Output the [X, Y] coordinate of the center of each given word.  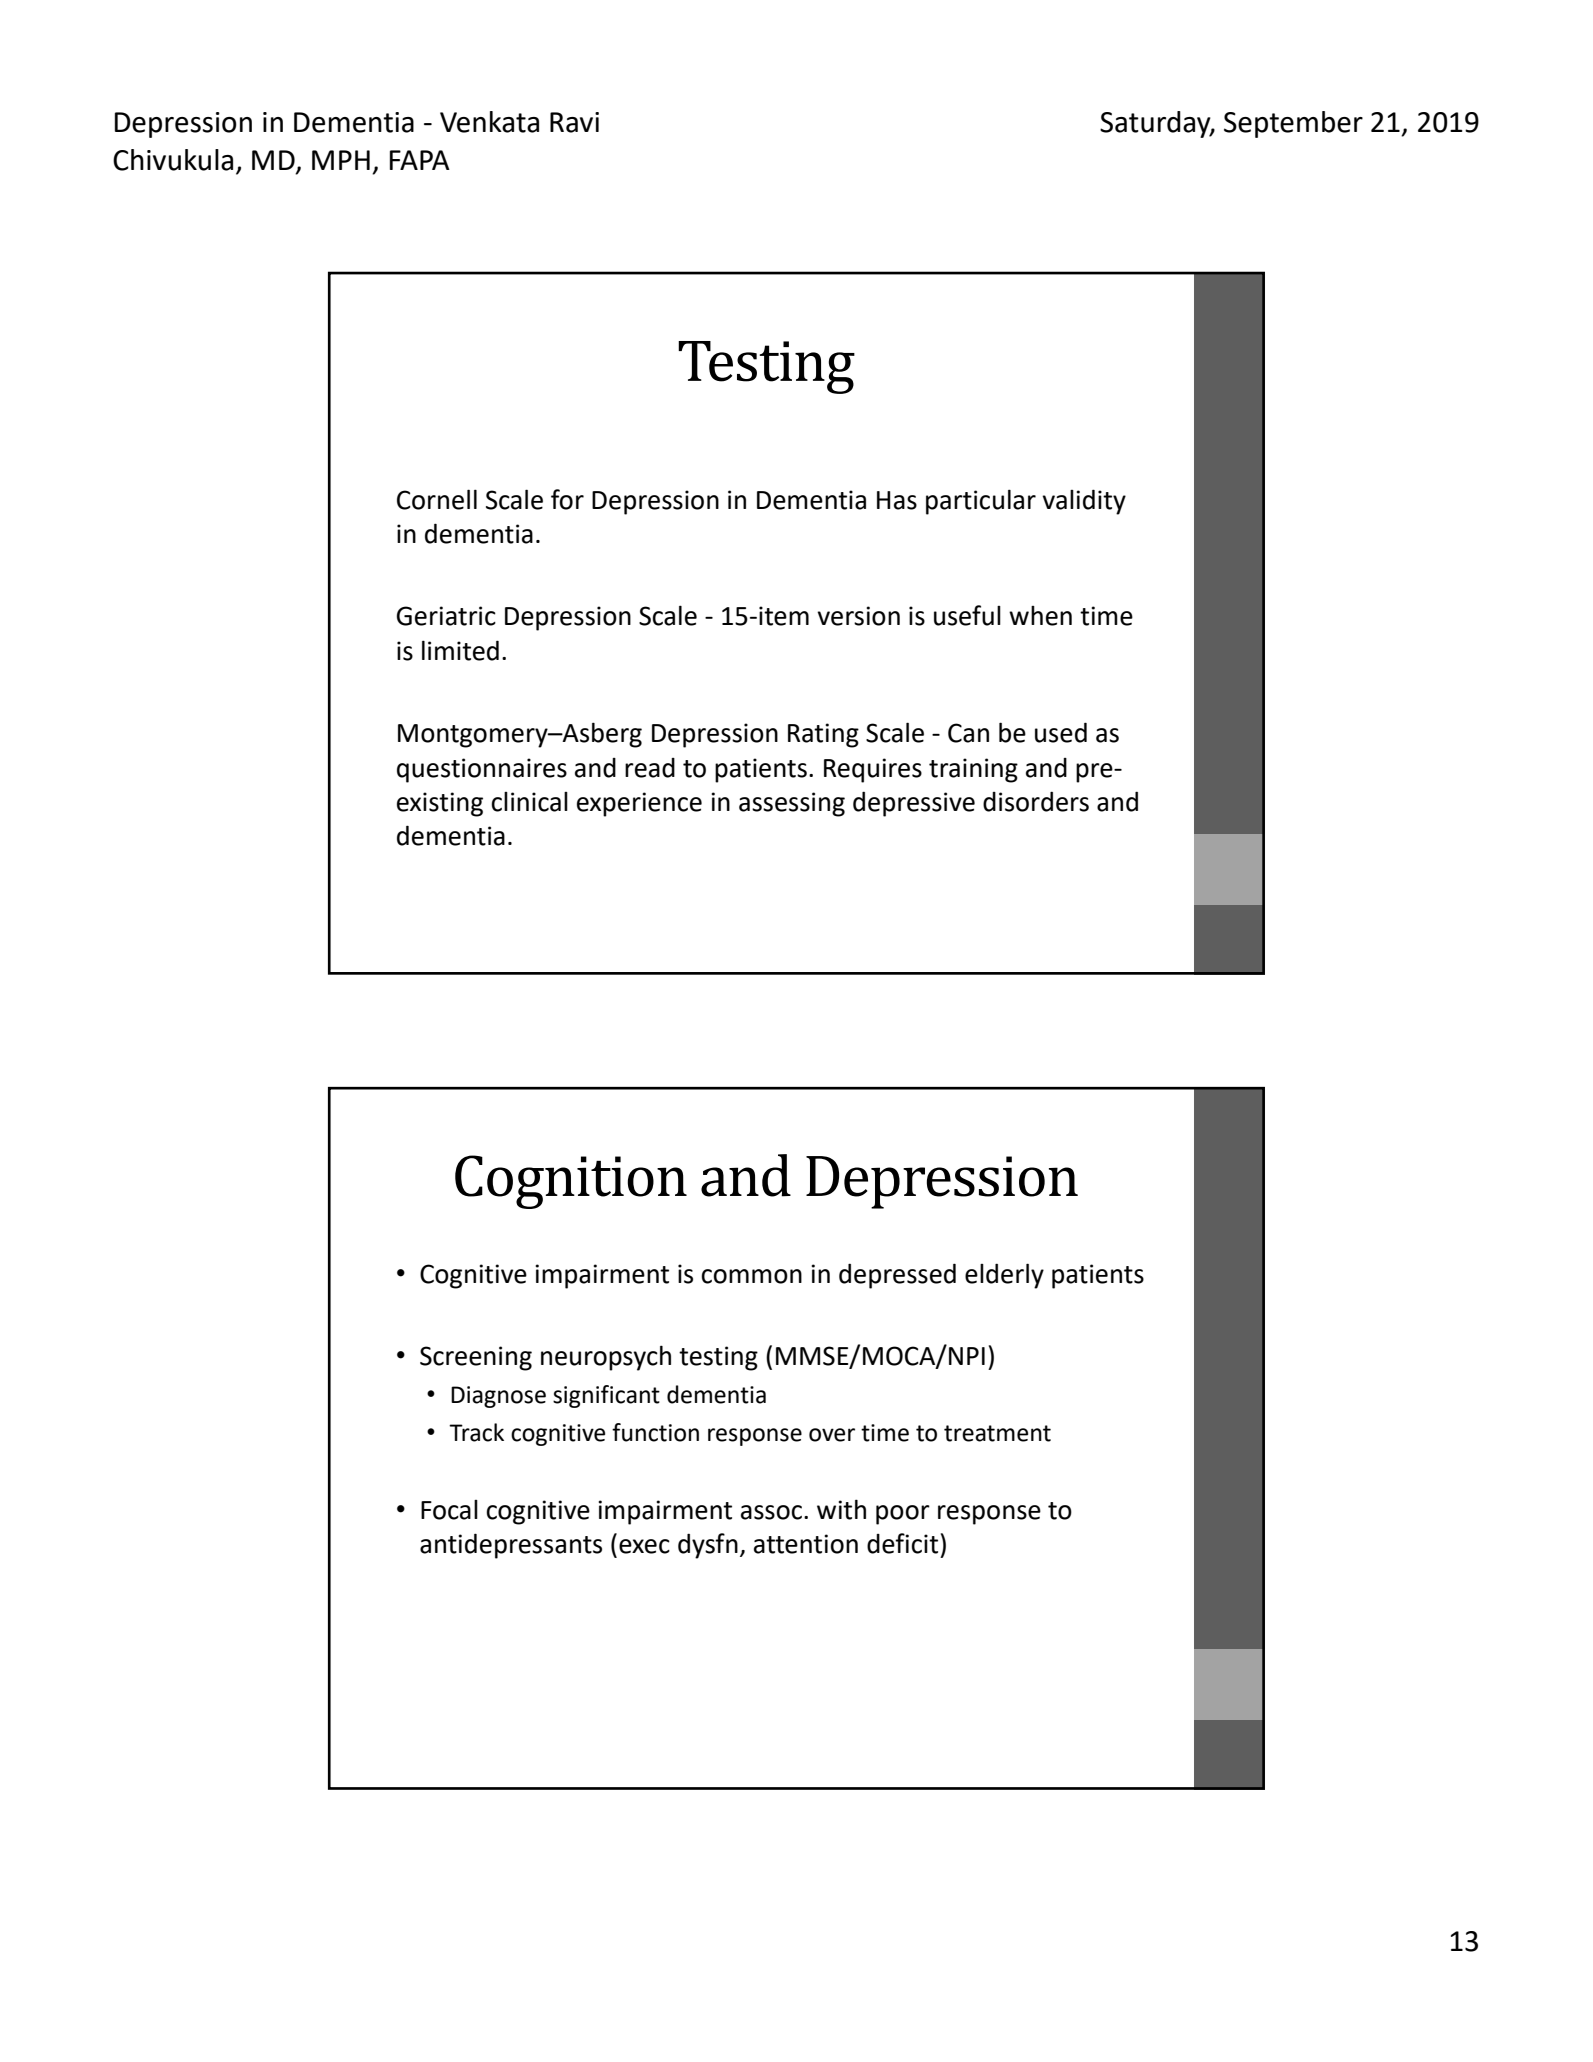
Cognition [571, 1182]
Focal [449, 1510]
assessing [792, 804]
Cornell [437, 499]
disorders [1036, 801]
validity [1084, 502]
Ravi [574, 122]
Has [897, 500]
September [1293, 124]
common [751, 1276]
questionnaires [482, 770]
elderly [1004, 1276]
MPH [341, 160]
